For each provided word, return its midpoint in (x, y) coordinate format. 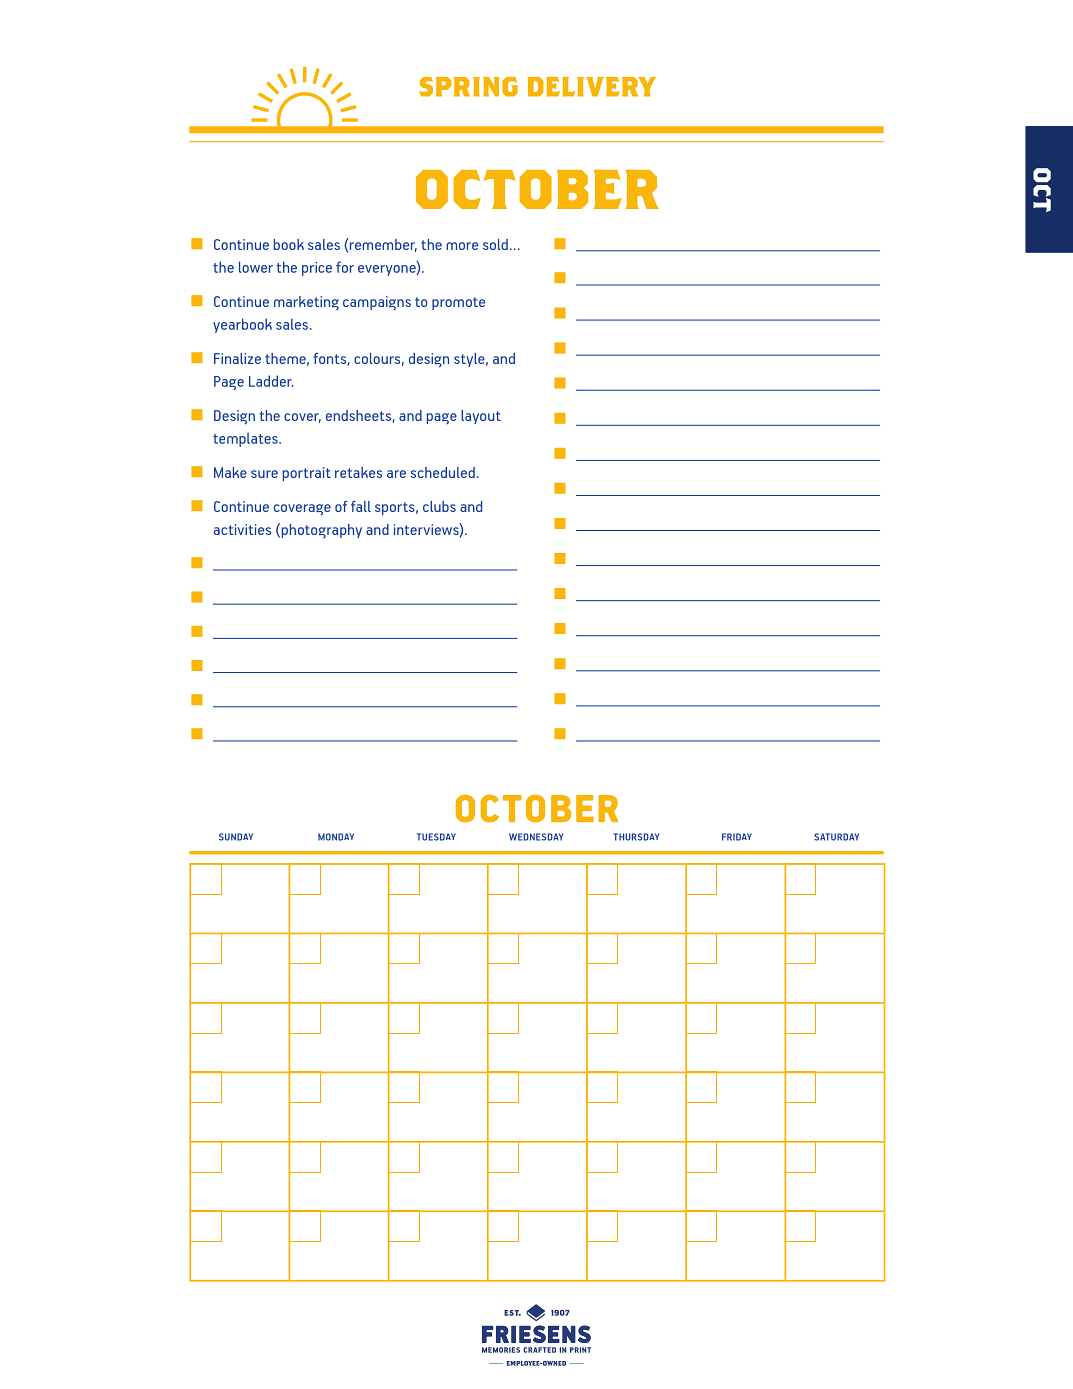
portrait (307, 474)
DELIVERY (591, 87)
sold (495, 244)
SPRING (468, 87)
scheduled (443, 472)
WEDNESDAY (536, 837)
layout (481, 417)
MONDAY (336, 837)
